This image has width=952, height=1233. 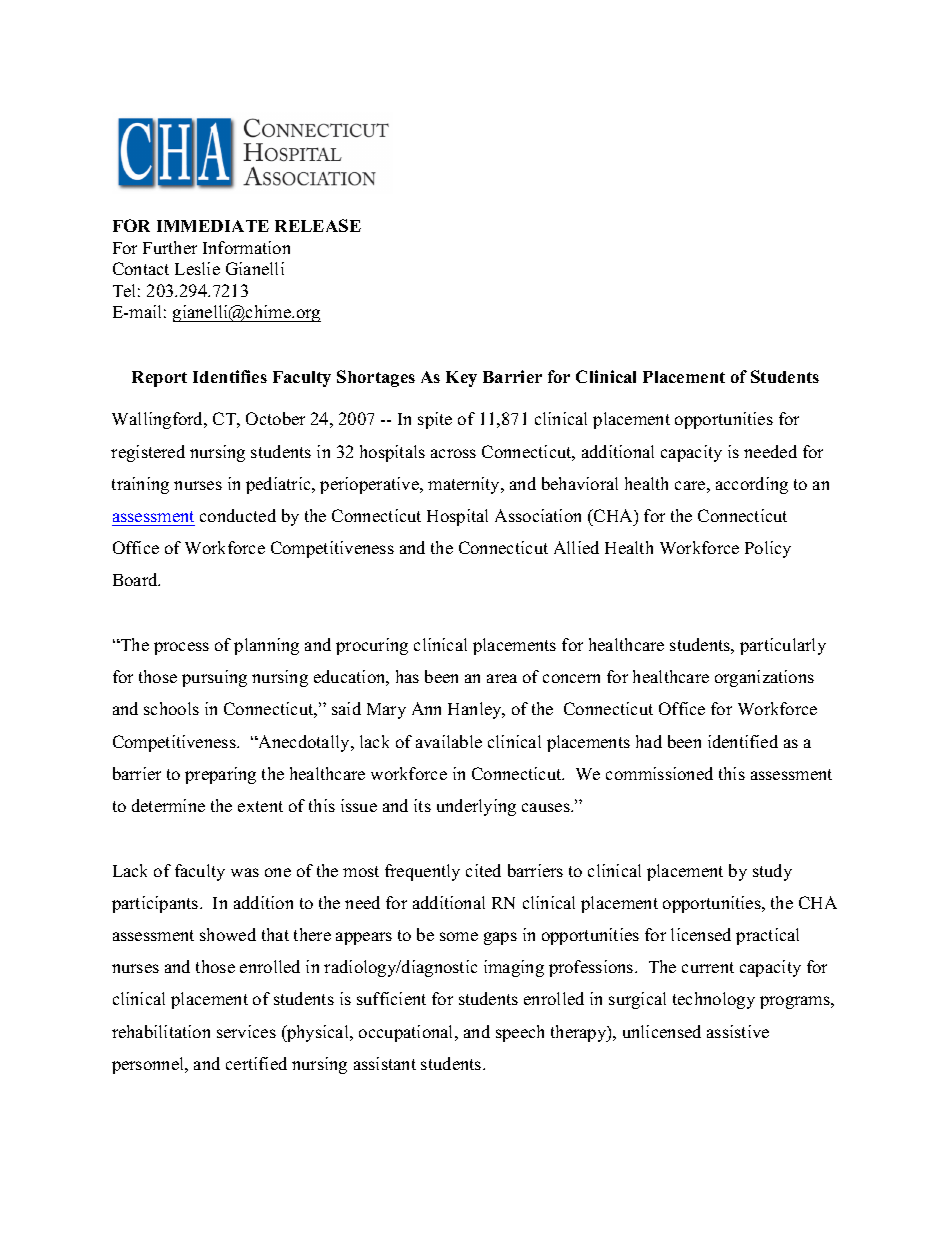 I want to click on RELEASE, so click(x=318, y=225).
